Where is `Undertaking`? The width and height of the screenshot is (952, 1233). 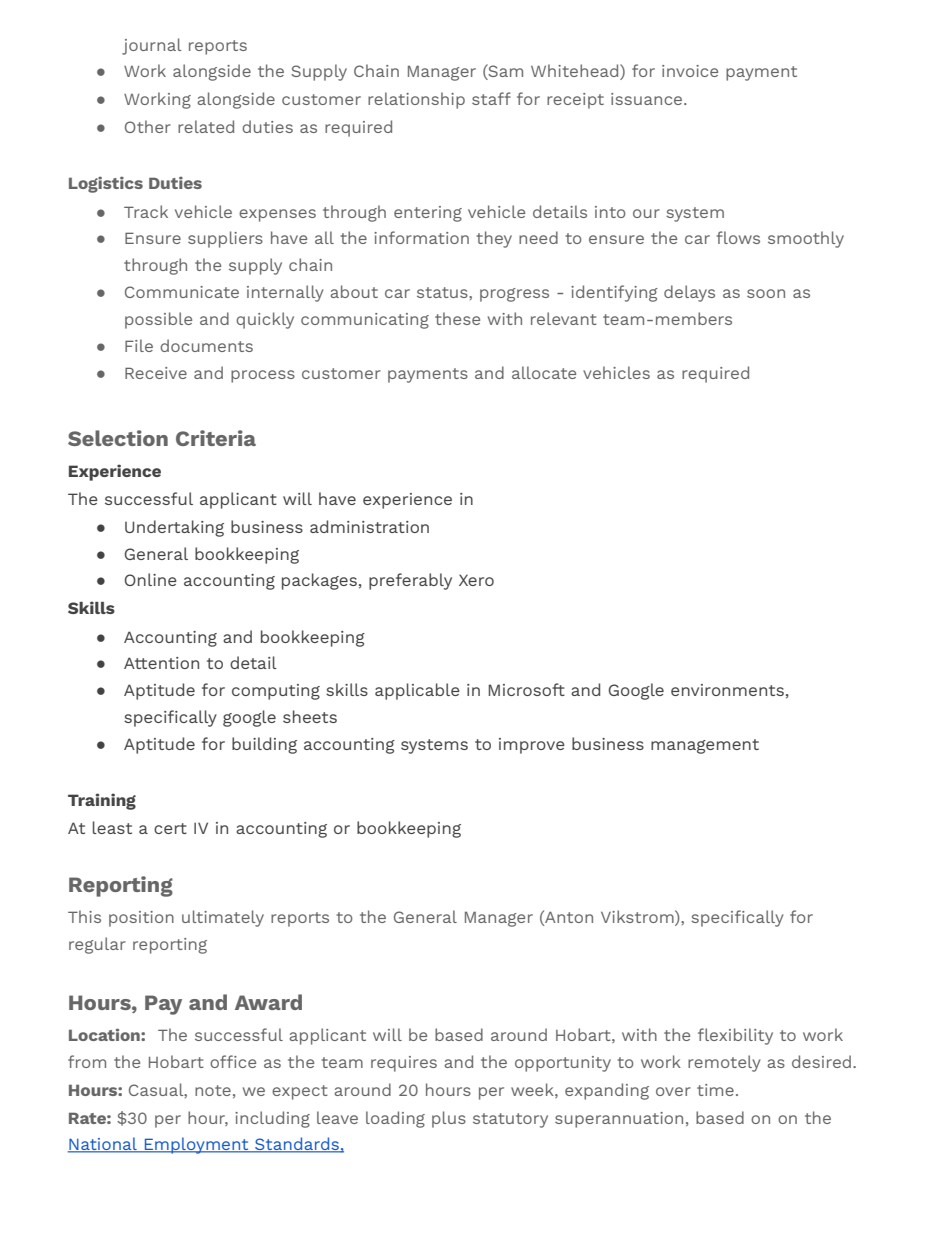 Undertaking is located at coordinates (174, 528).
